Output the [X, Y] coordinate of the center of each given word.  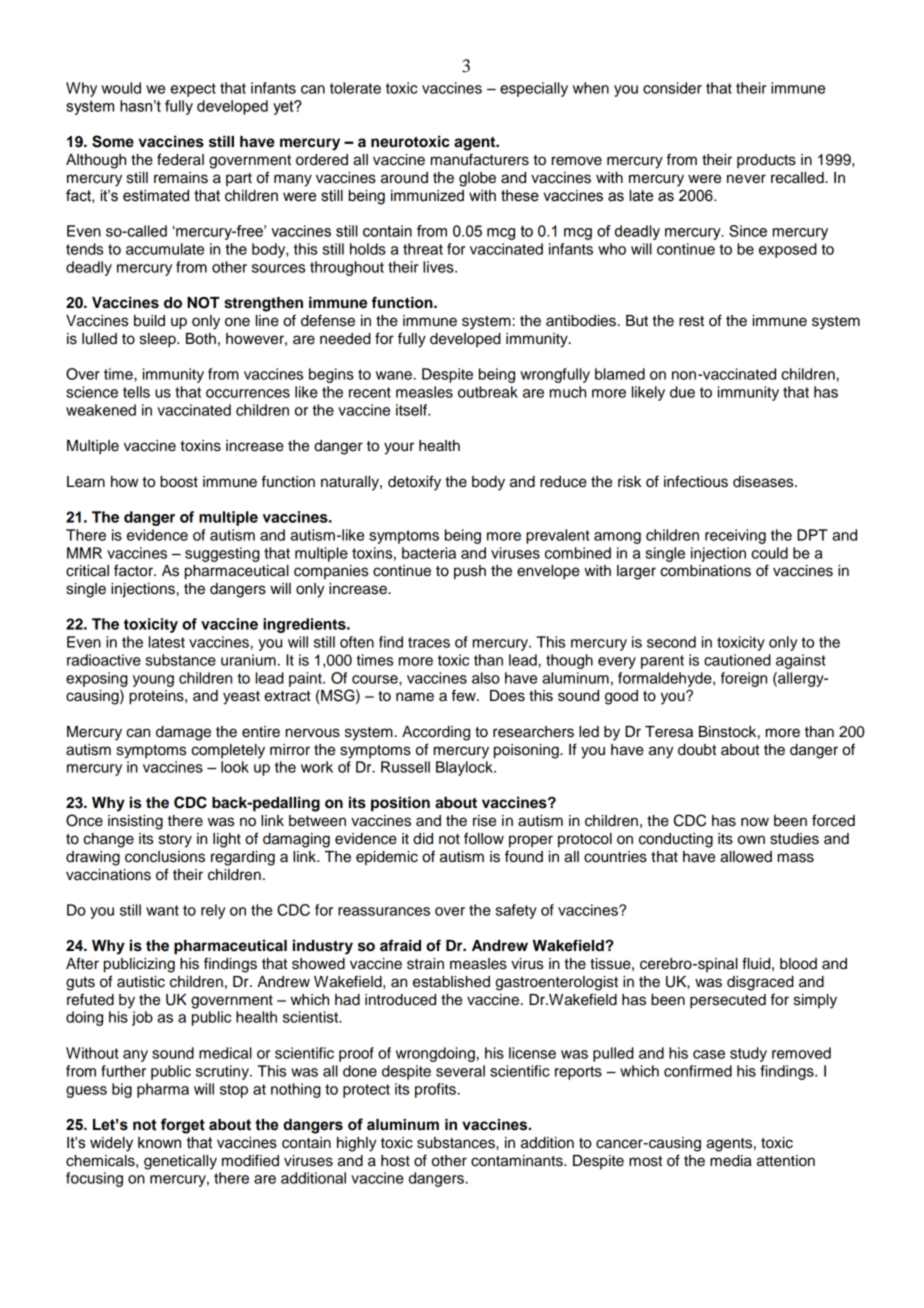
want [162, 910]
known [159, 1143]
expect [193, 90]
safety [516, 911]
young [153, 681]
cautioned [737, 660]
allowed [746, 857]
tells [136, 392]
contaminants [518, 1161]
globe [477, 179]
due [682, 392]
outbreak [488, 392]
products [766, 161]
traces [429, 642]
